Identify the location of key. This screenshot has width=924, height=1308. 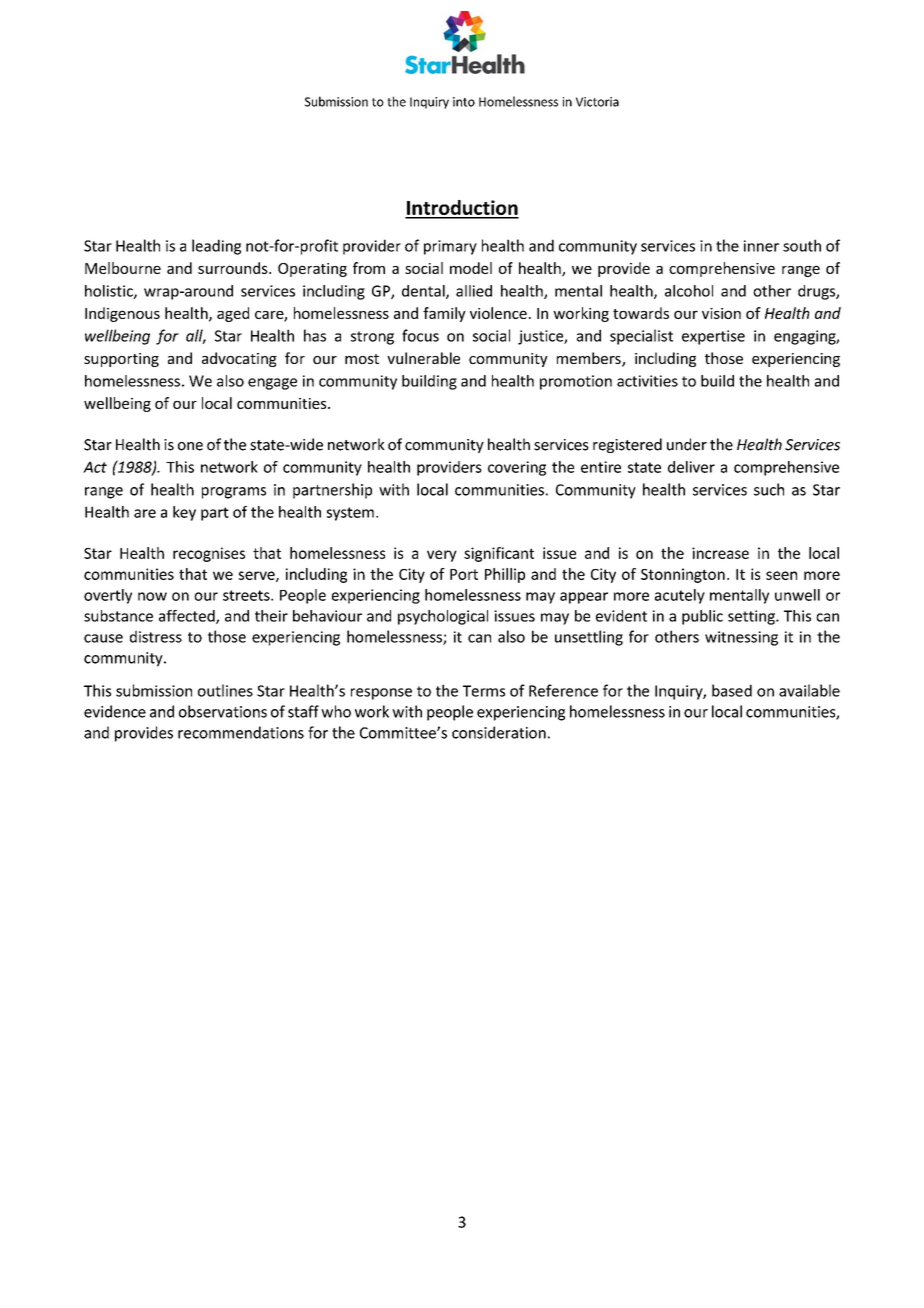
(184, 513).
